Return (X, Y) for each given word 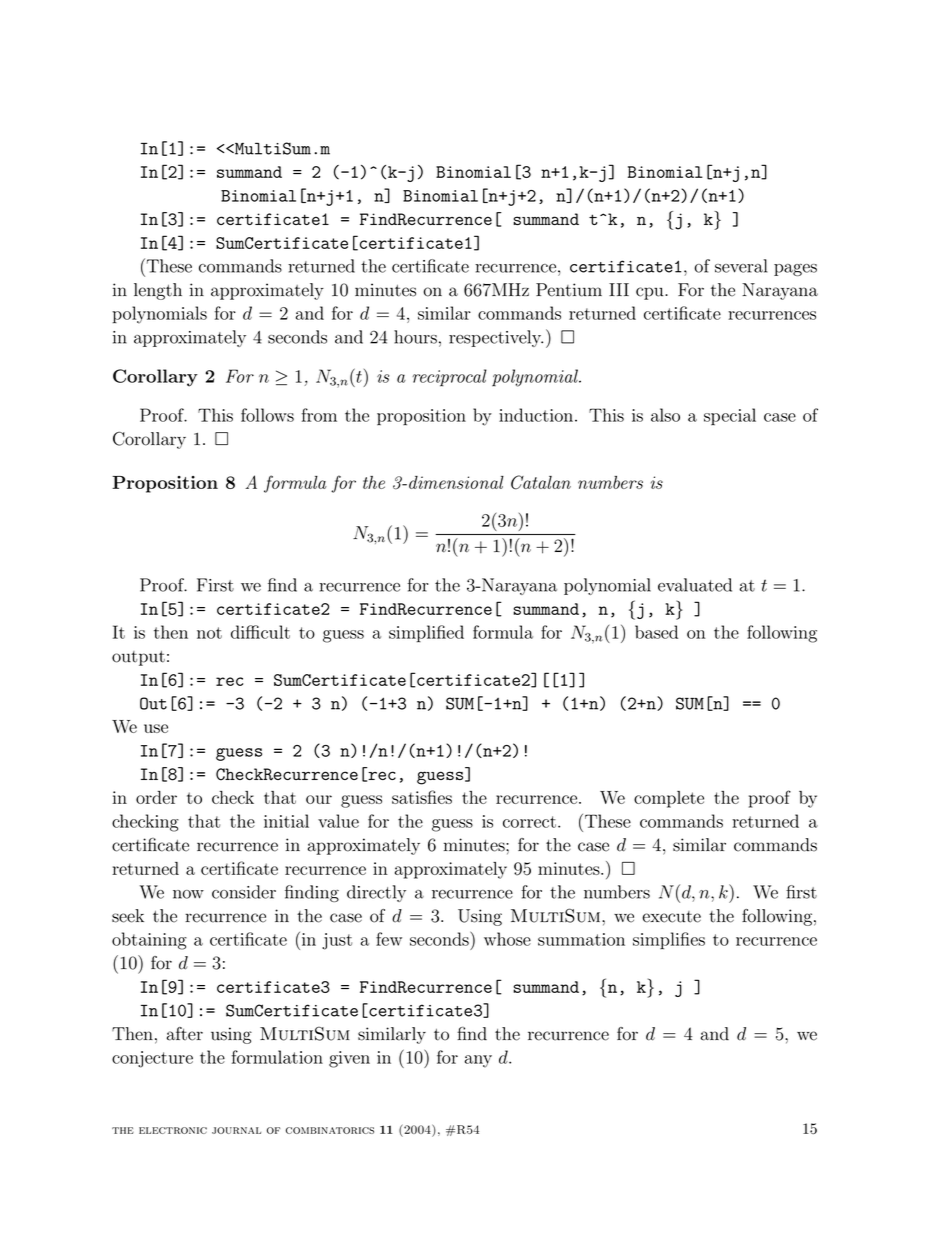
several (741, 266)
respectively (496, 338)
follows (267, 415)
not (209, 633)
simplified (426, 634)
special (730, 417)
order (156, 797)
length (158, 291)
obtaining (149, 941)
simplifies (669, 941)
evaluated (695, 585)
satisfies (422, 797)
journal (236, 1130)
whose (507, 939)
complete (669, 799)
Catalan (541, 482)
